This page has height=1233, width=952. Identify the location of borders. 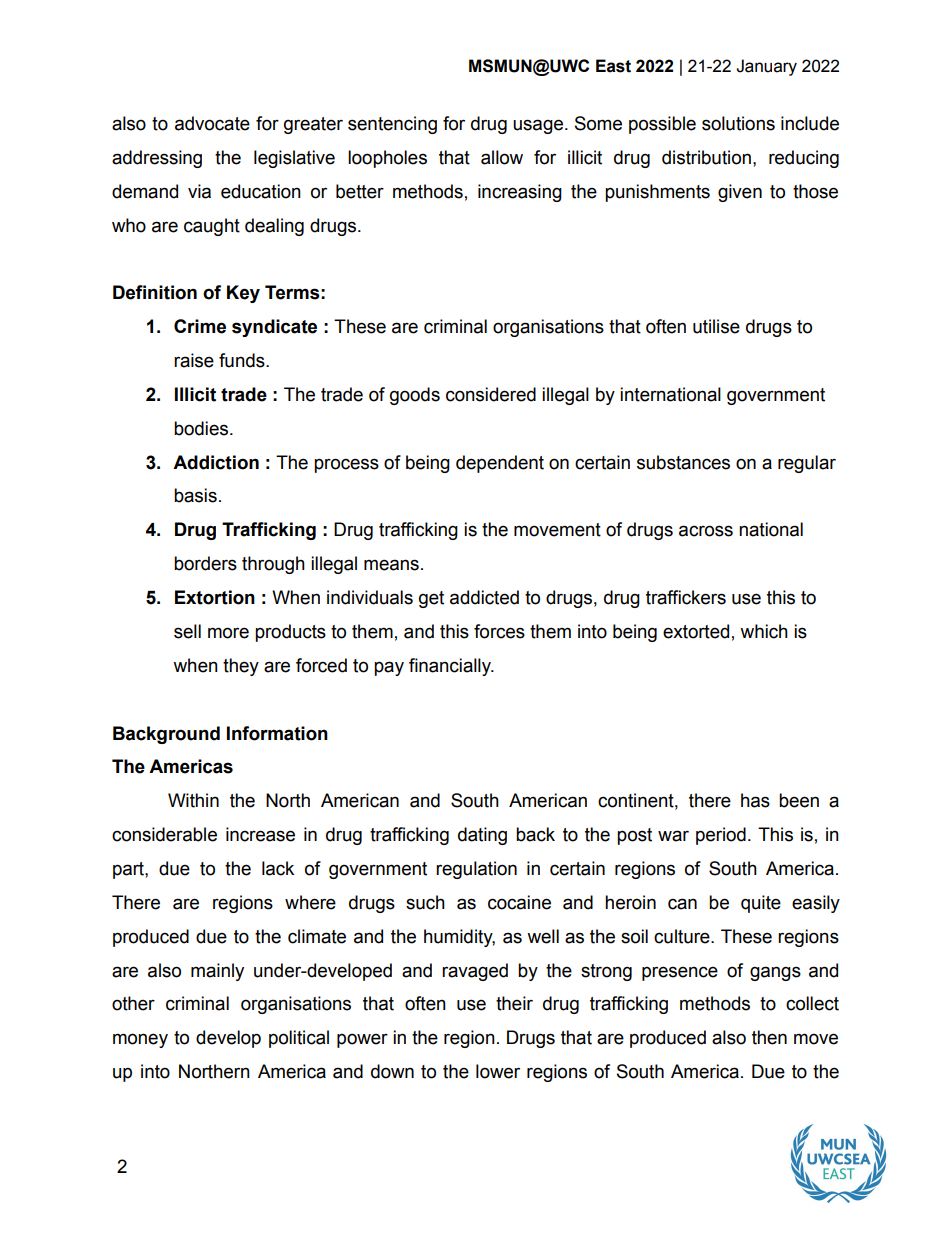
(205, 563).
